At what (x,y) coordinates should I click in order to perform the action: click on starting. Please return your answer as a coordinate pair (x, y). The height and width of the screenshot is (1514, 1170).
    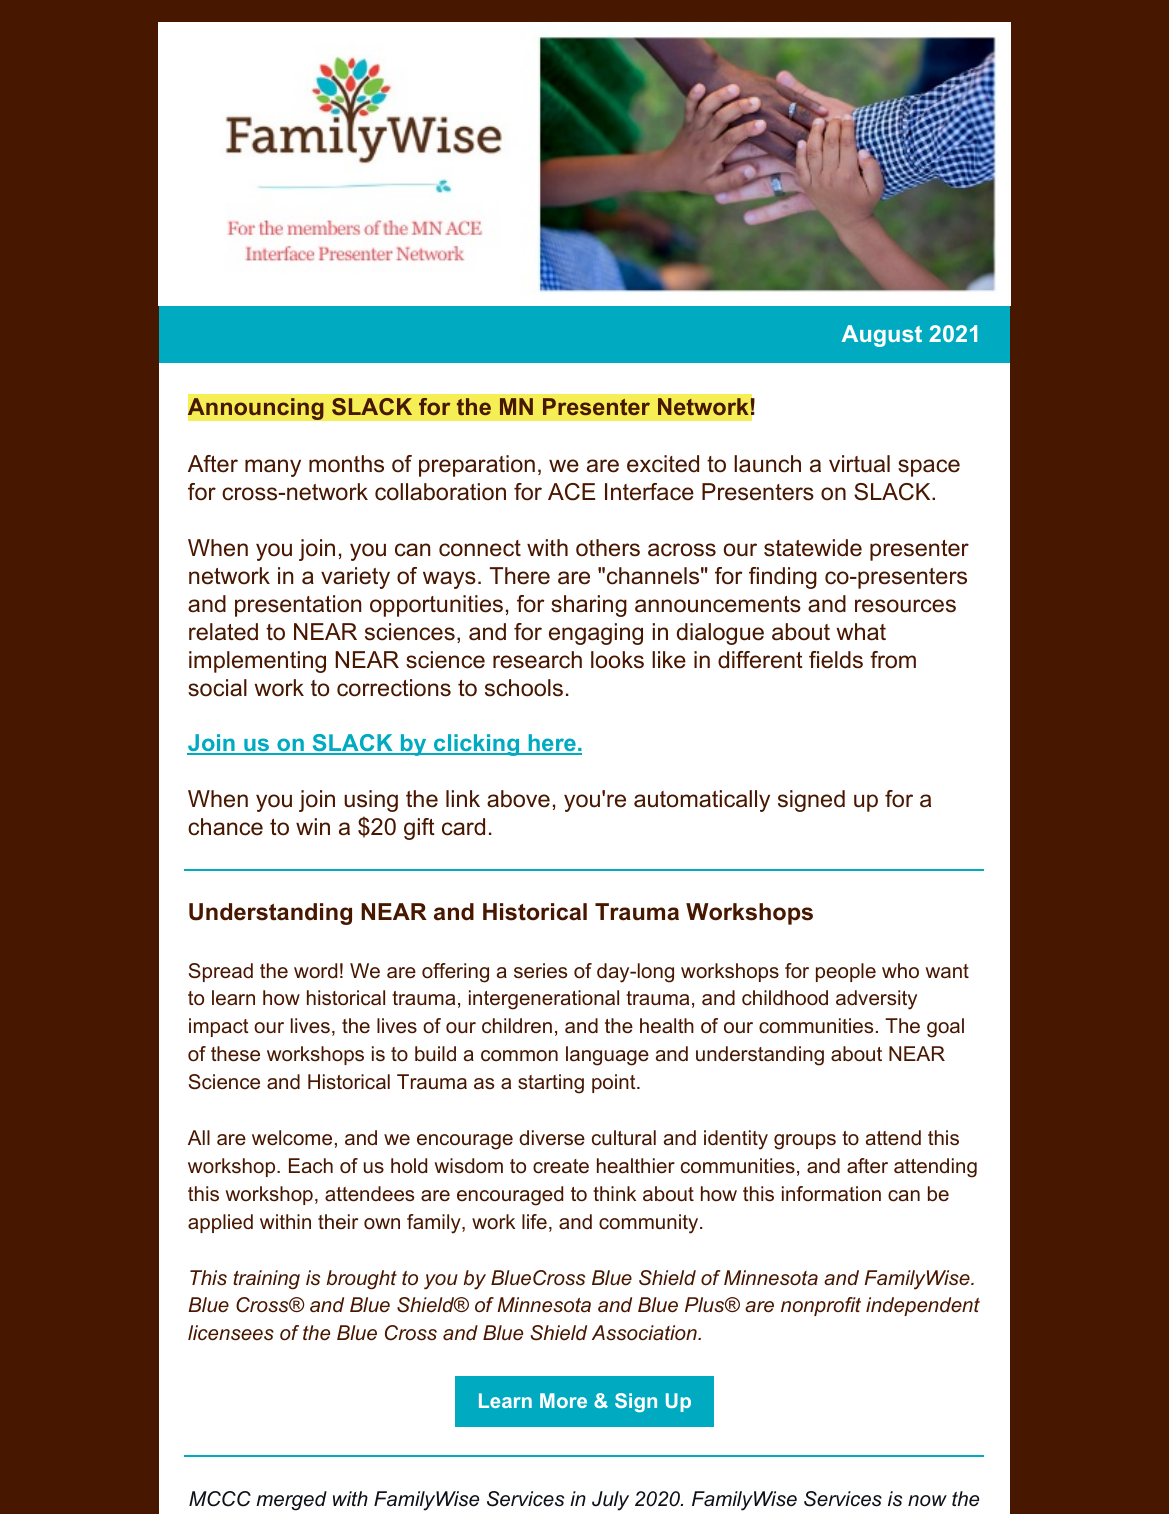
    Looking at the image, I should click on (551, 1084).
